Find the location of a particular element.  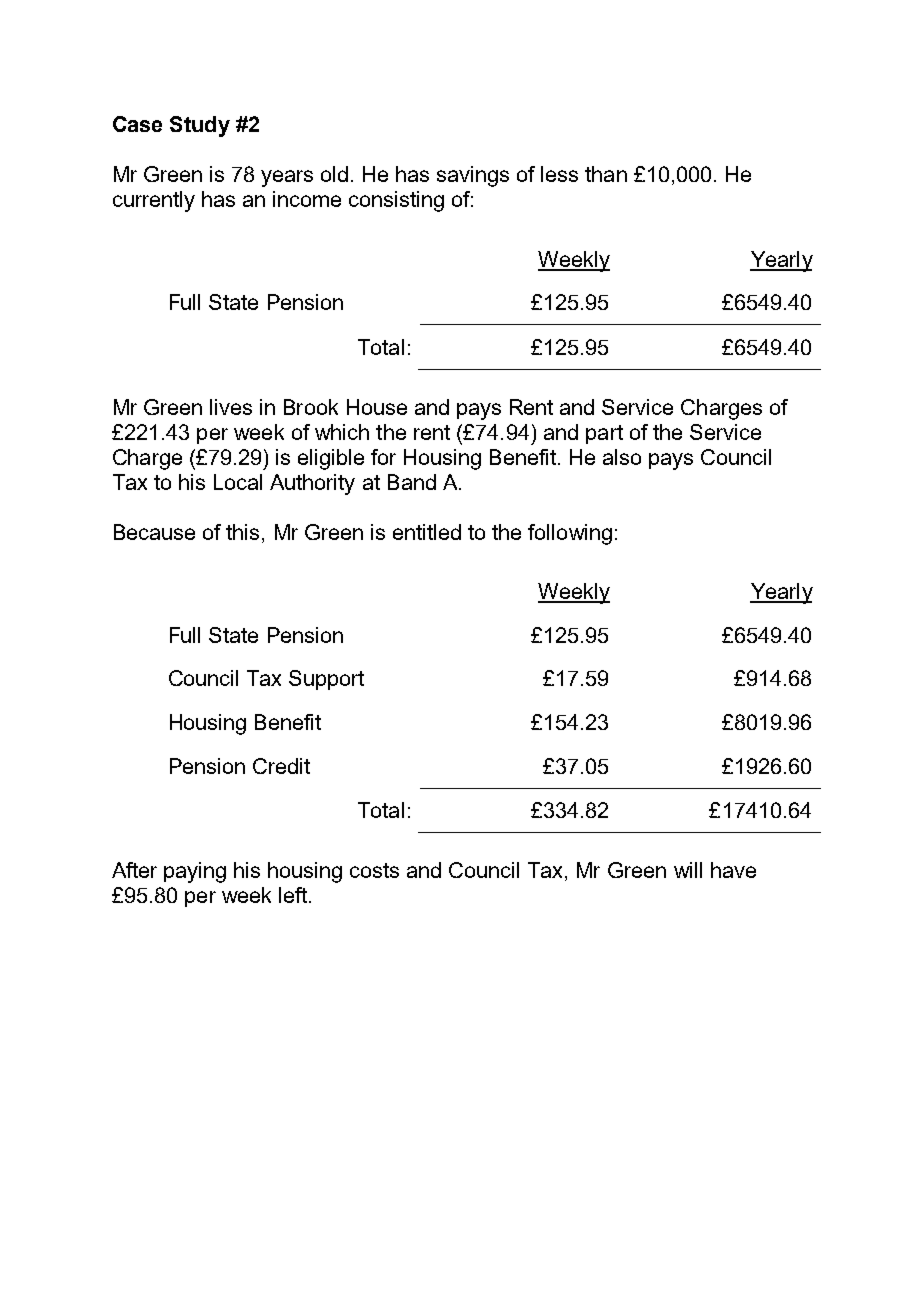

paying is located at coordinates (195, 872).
